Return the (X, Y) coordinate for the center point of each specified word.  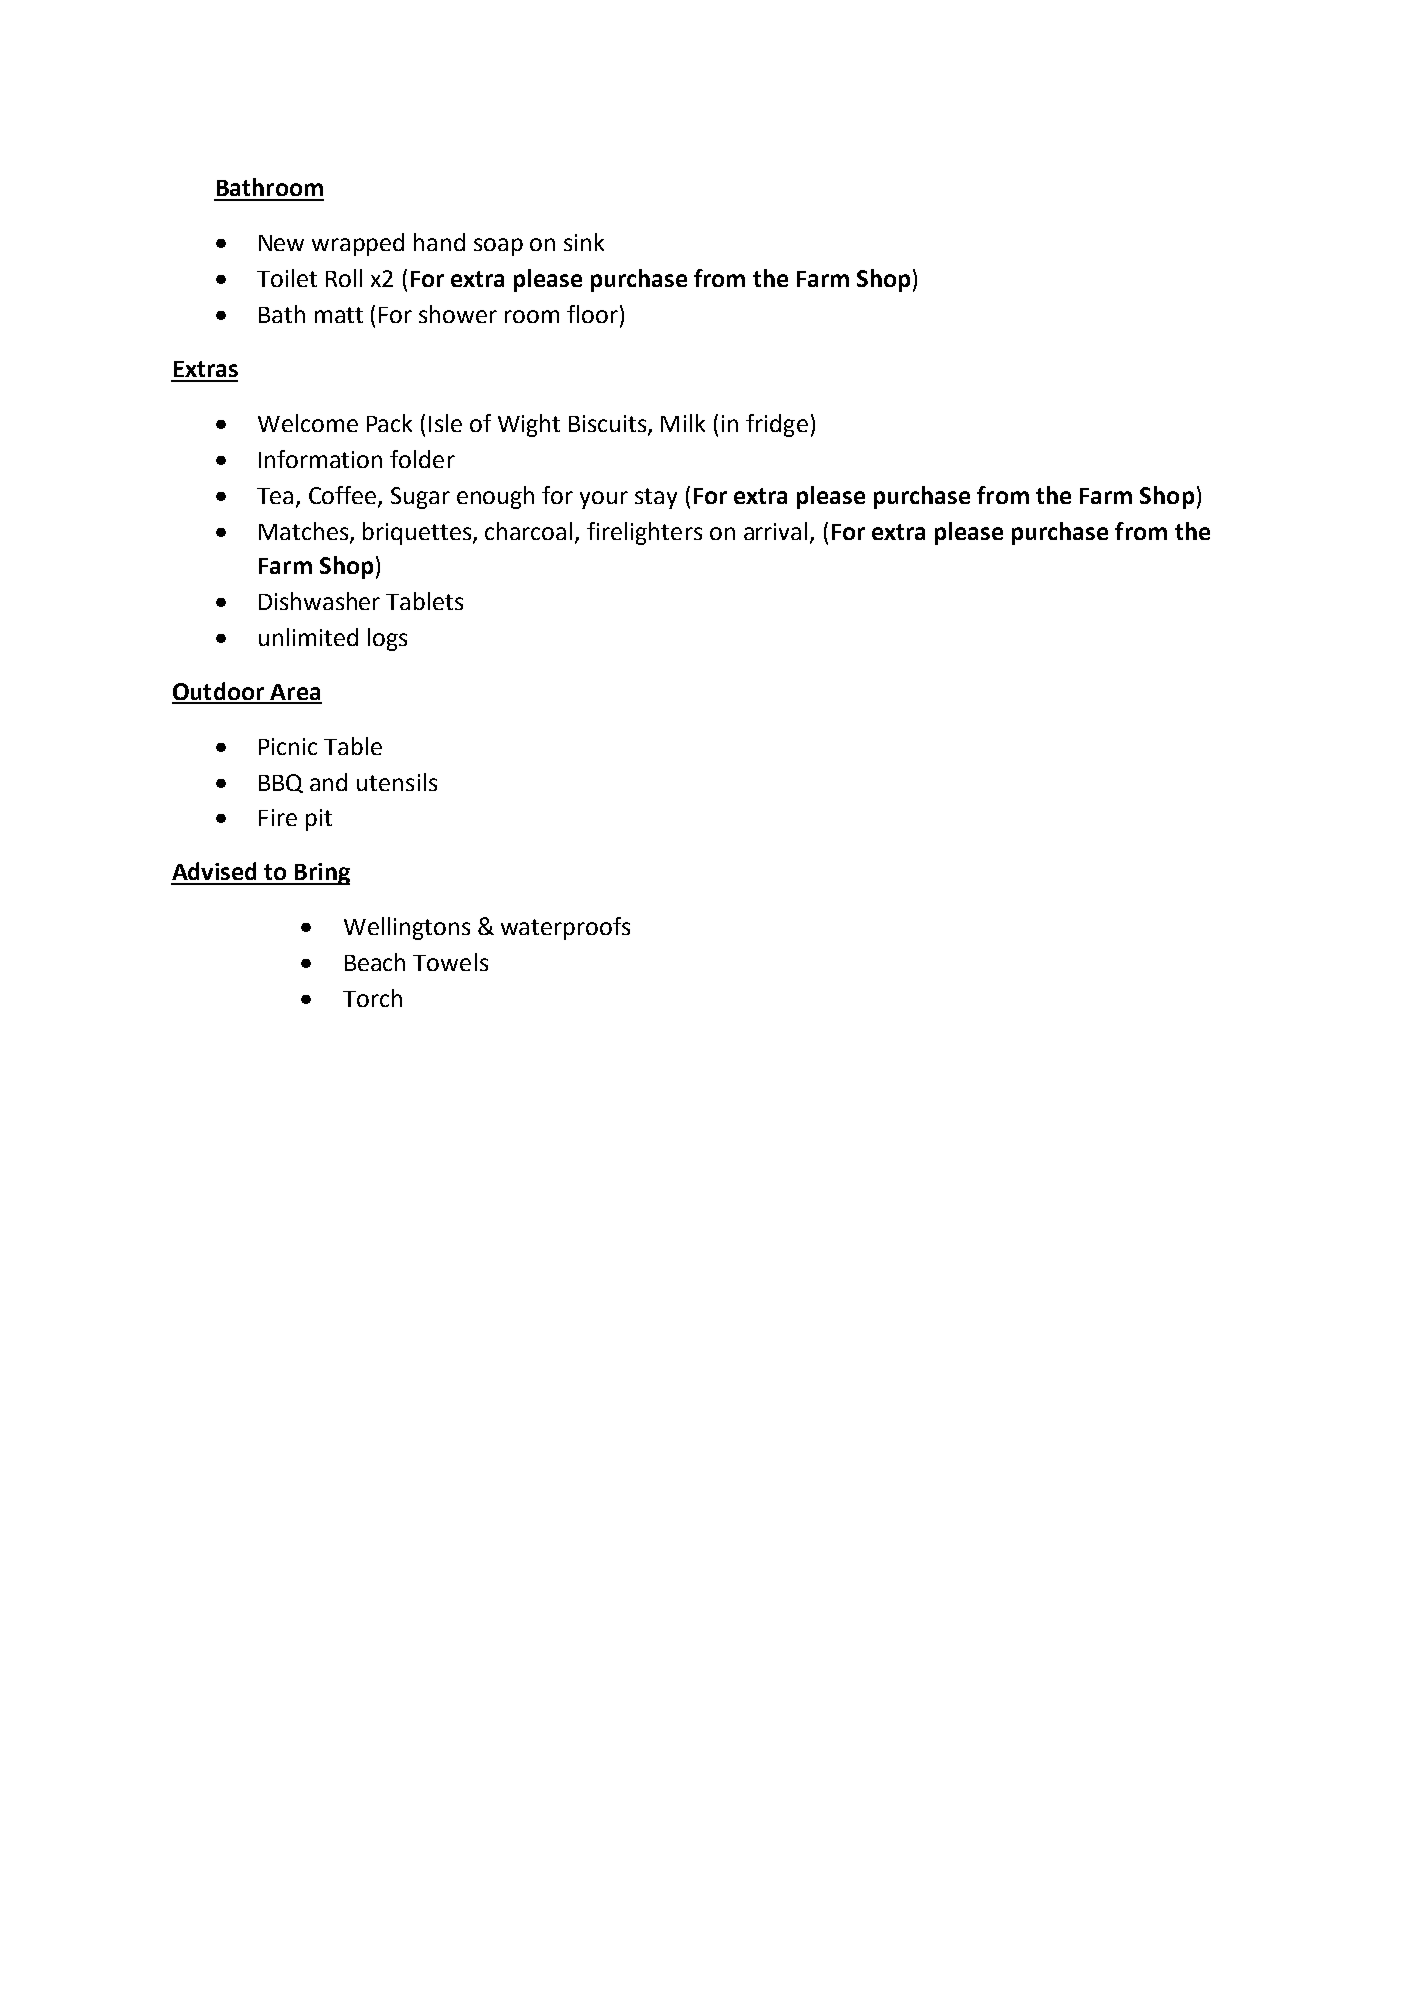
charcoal (528, 531)
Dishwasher (319, 601)
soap (498, 247)
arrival (775, 531)
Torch (372, 998)
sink (584, 242)
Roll (344, 278)
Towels (450, 962)
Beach (375, 962)
